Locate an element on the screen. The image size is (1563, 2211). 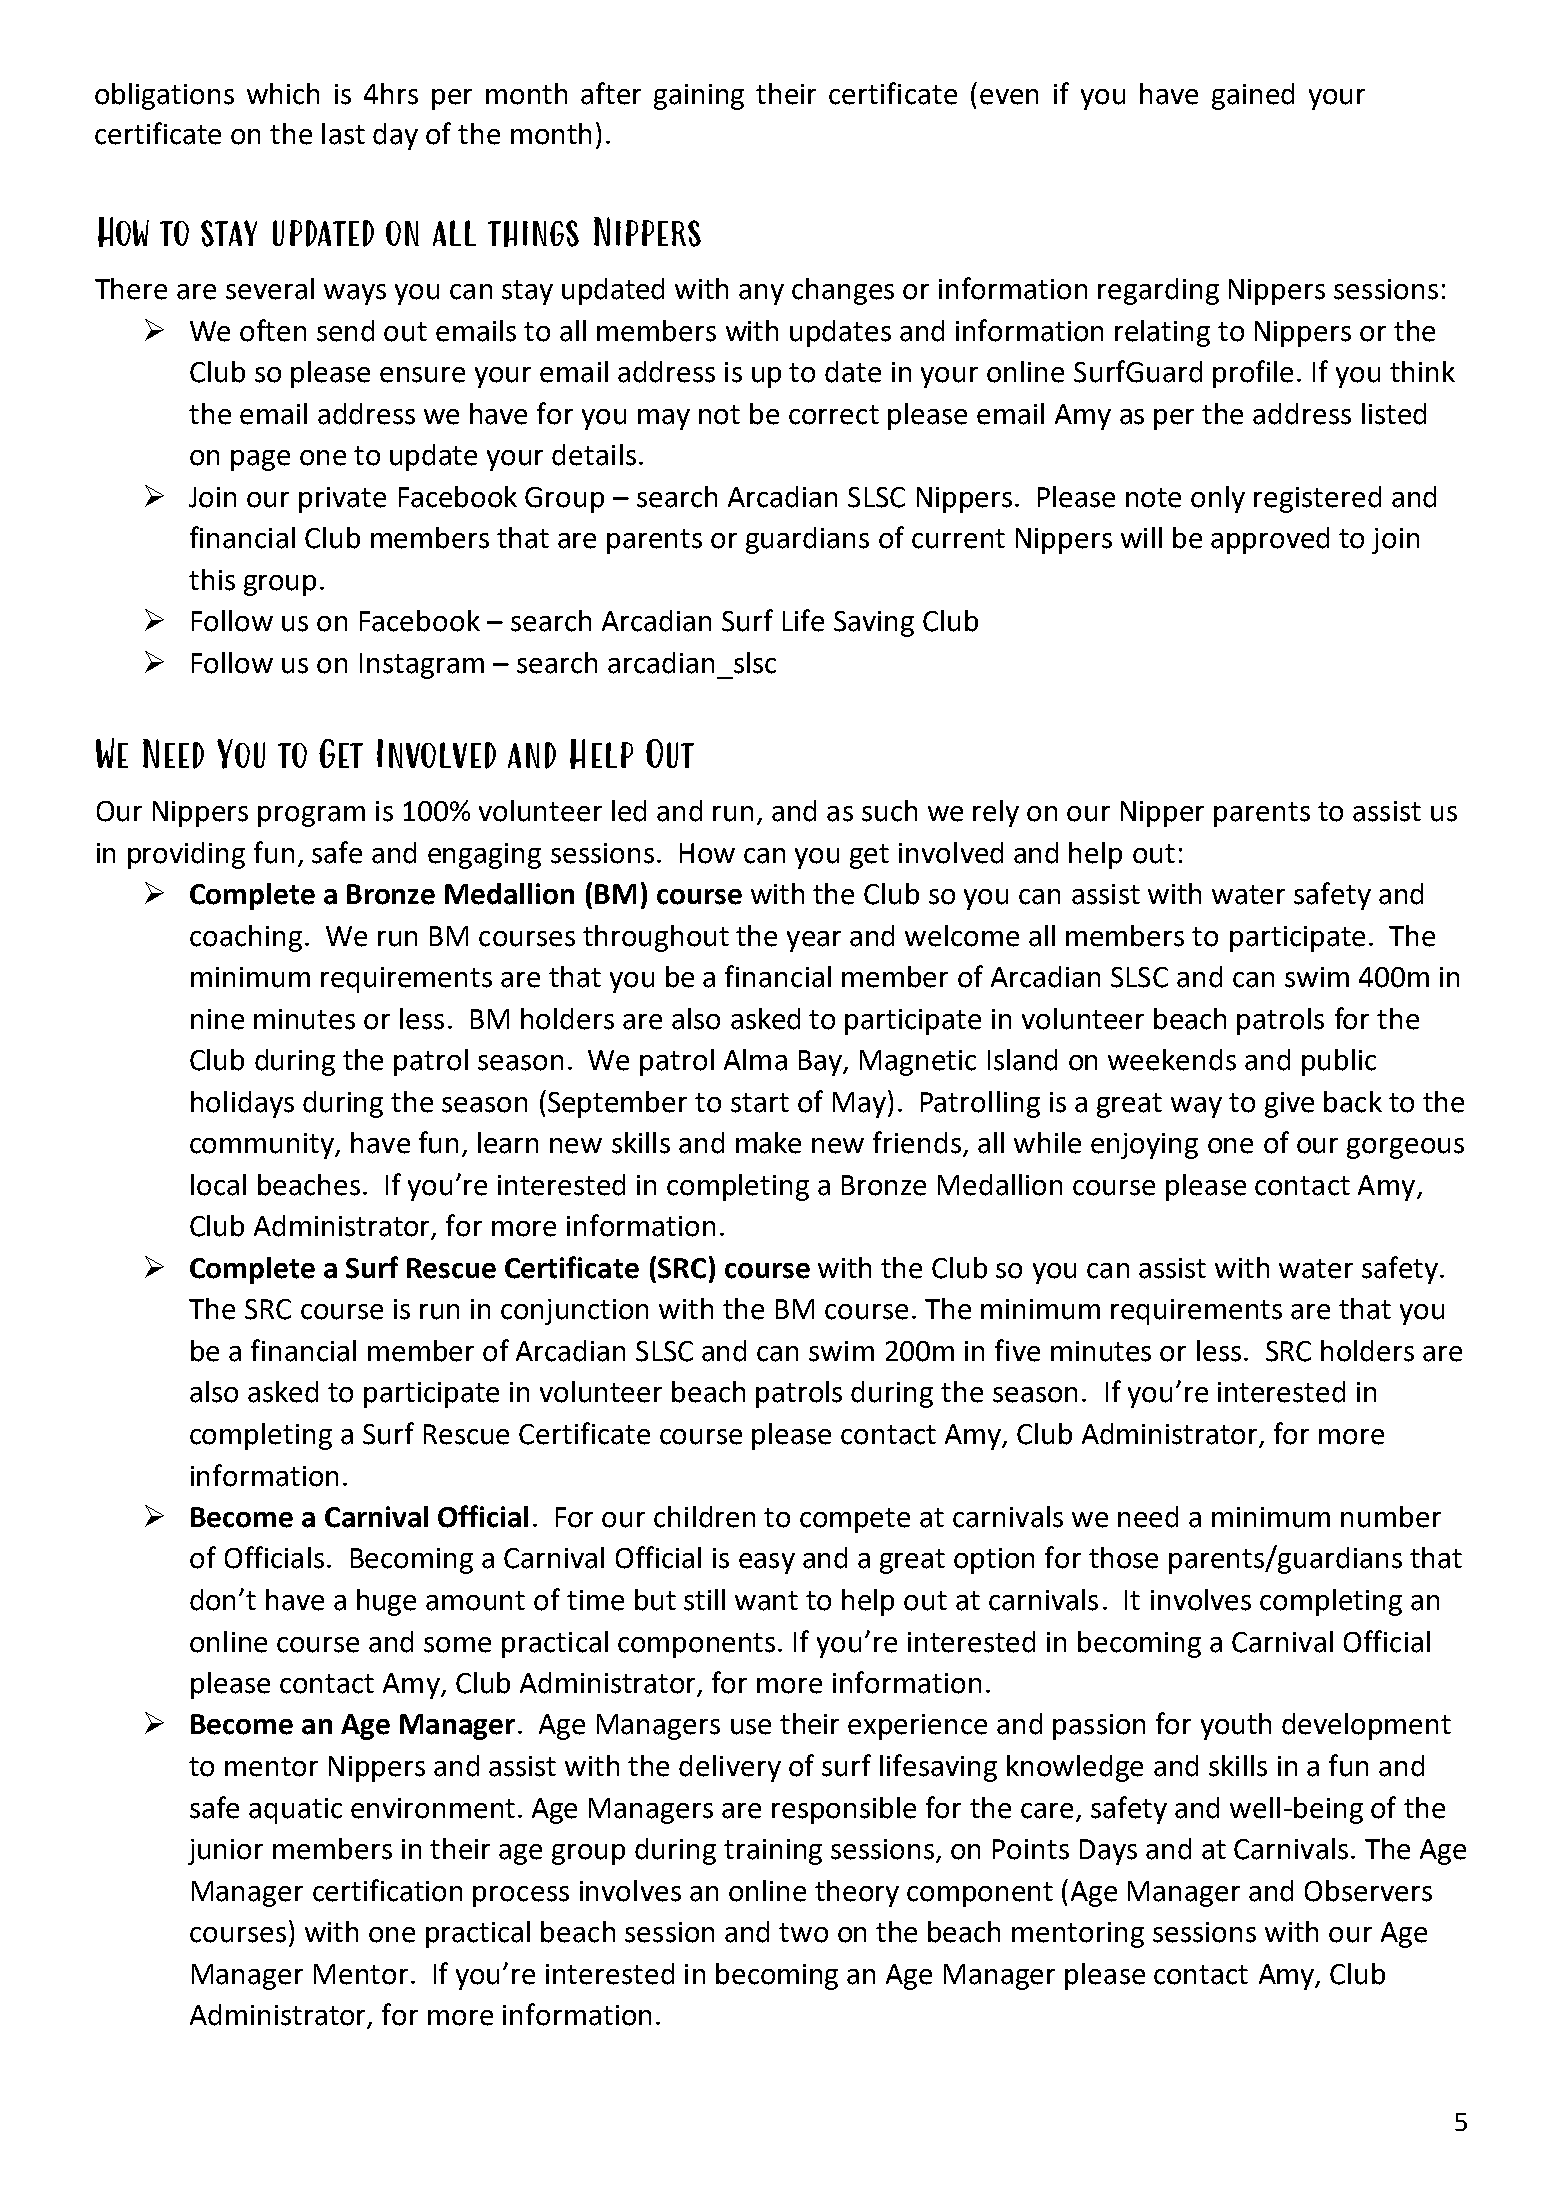
enjoying is located at coordinates (1144, 1146).
